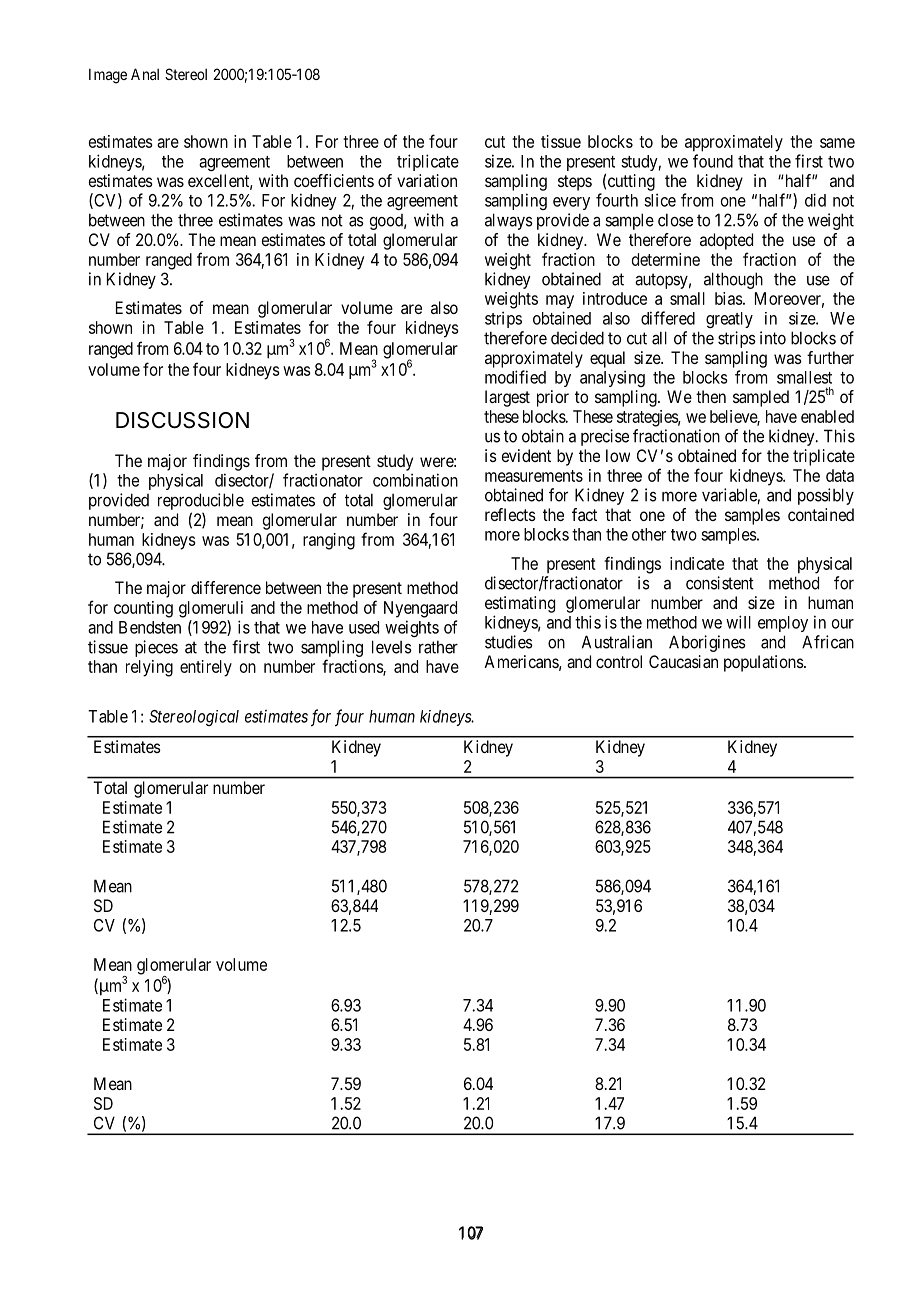 The width and height of the document is (924, 1308). I want to click on Image, so click(108, 76).
